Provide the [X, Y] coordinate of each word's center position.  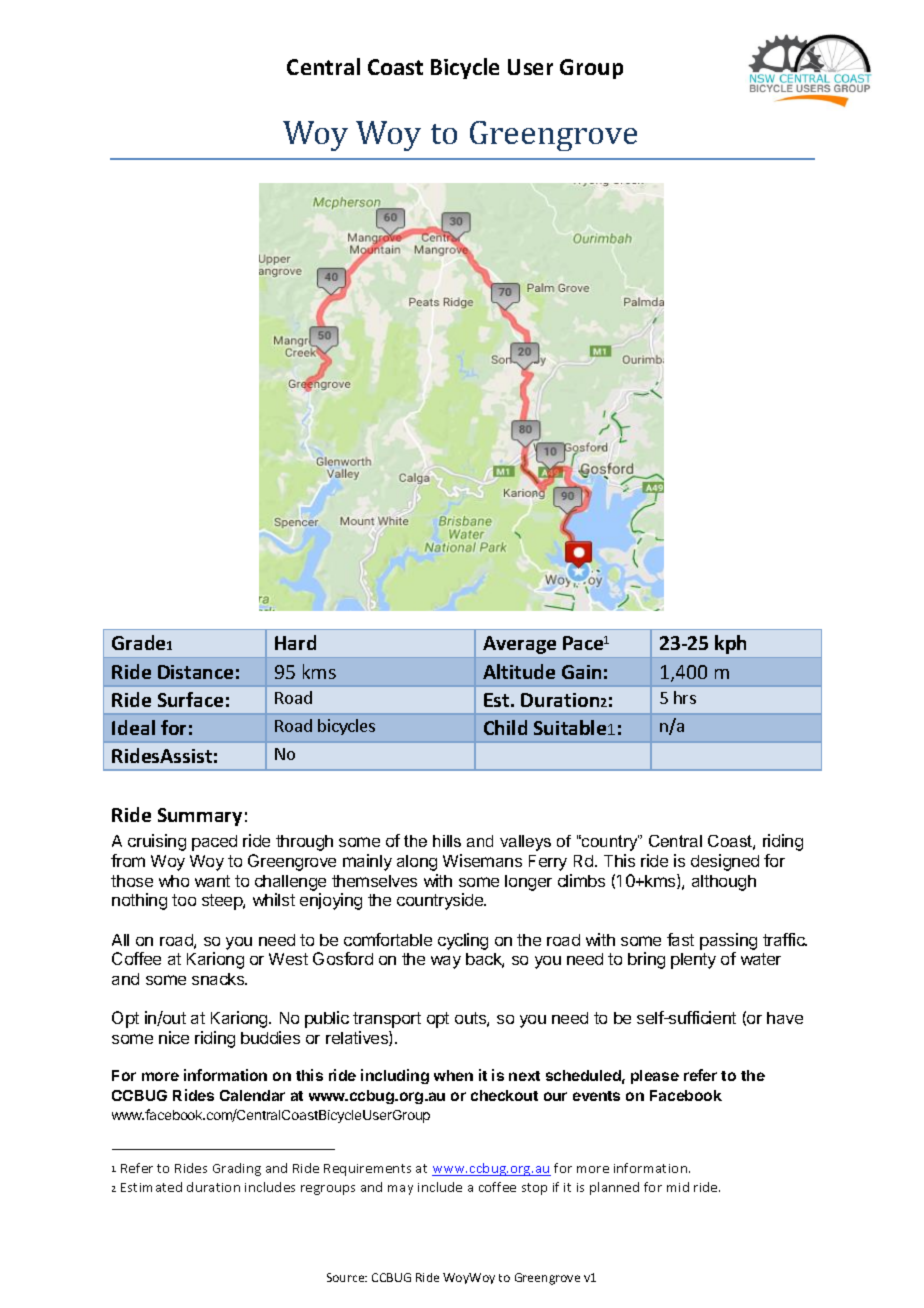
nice [174, 1037]
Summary [200, 817]
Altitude [519, 671]
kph [730, 644]
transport [387, 1020]
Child [505, 727]
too [184, 900]
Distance [195, 672]
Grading [237, 1169]
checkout [504, 1095]
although [724, 883]
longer [528, 883]
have [785, 1018]
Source [347, 1277]
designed [725, 862]
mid [678, 1187]
